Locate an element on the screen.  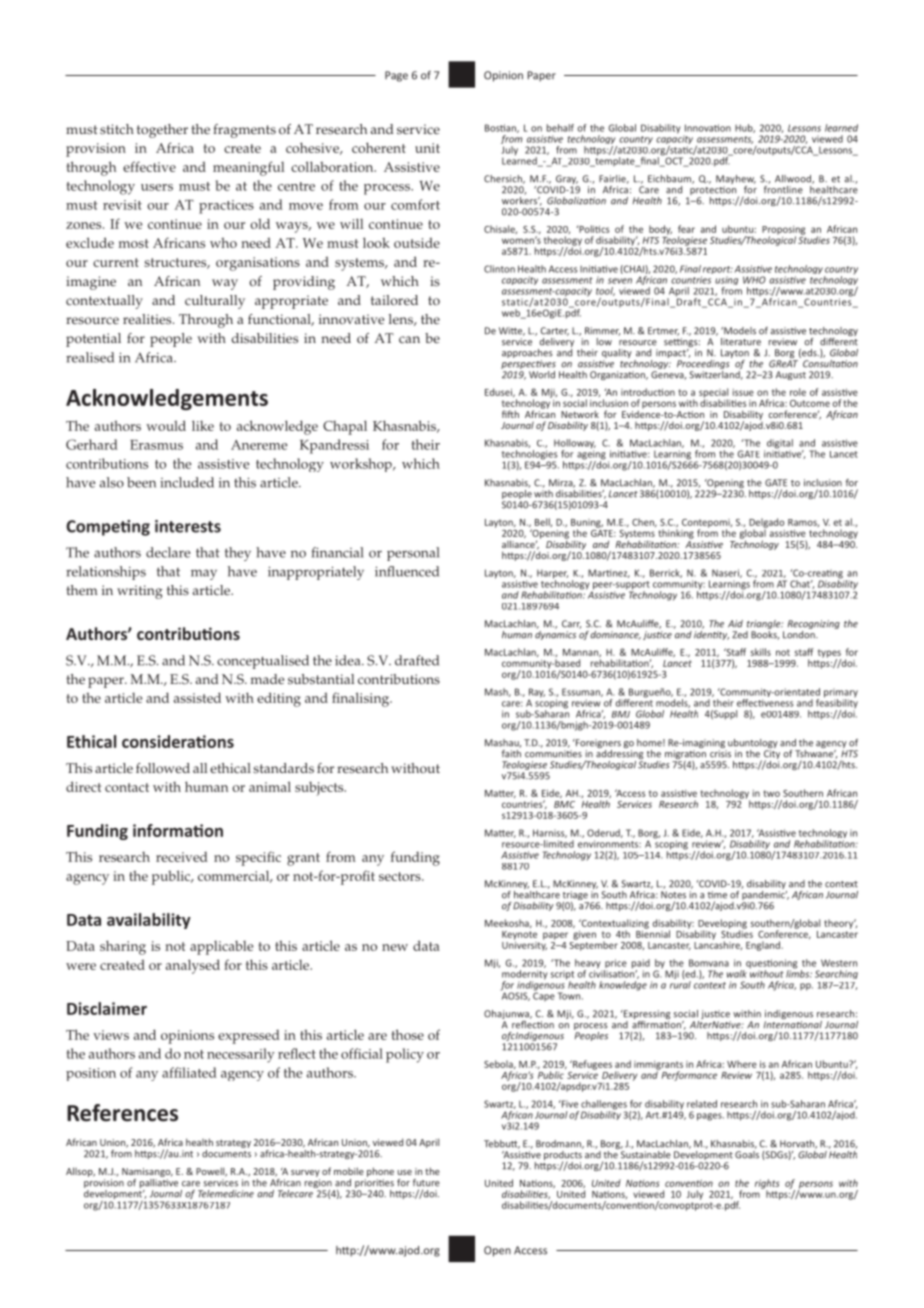
information is located at coordinates (178, 830).
